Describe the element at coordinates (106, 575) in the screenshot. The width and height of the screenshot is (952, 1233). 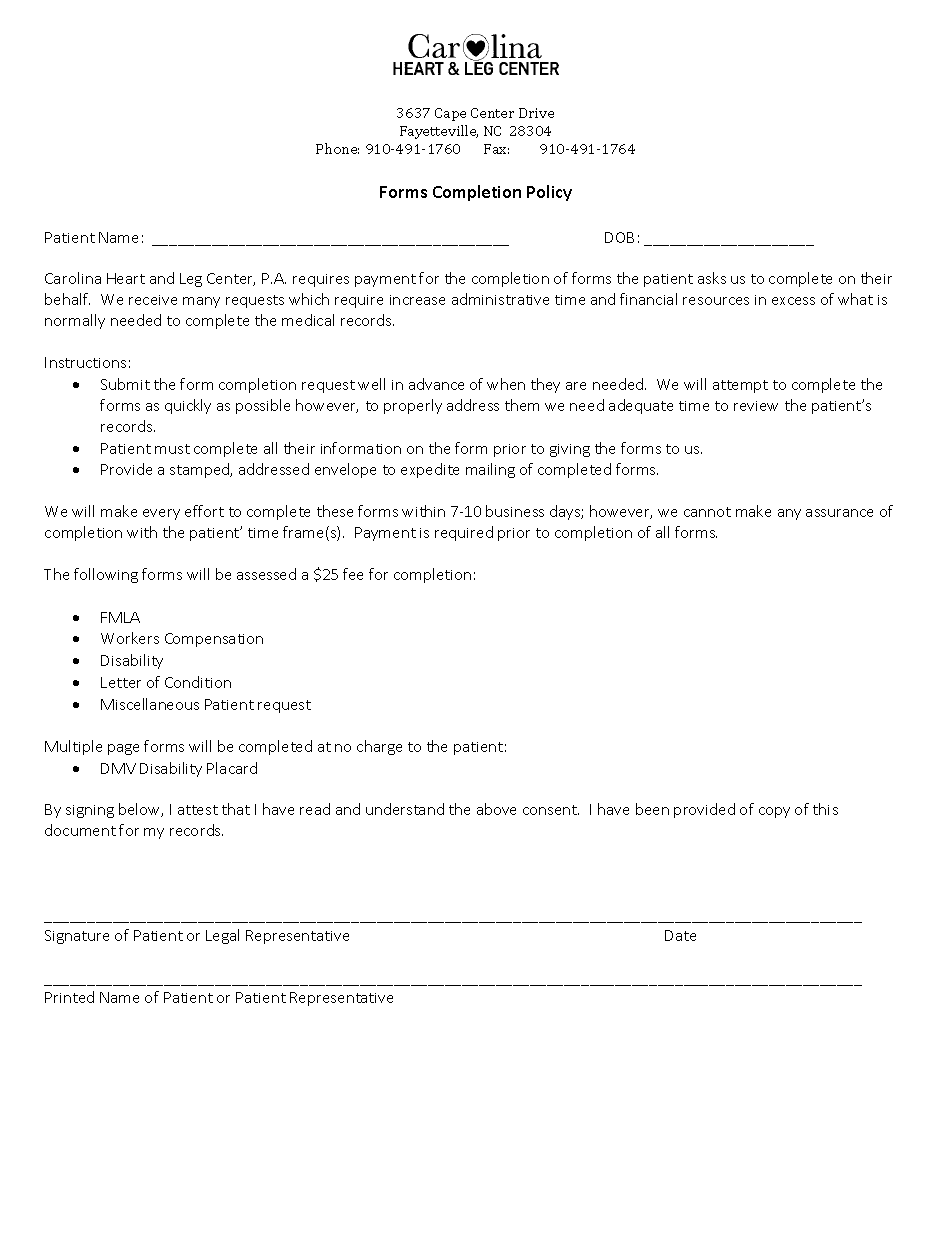
I see `following` at that location.
